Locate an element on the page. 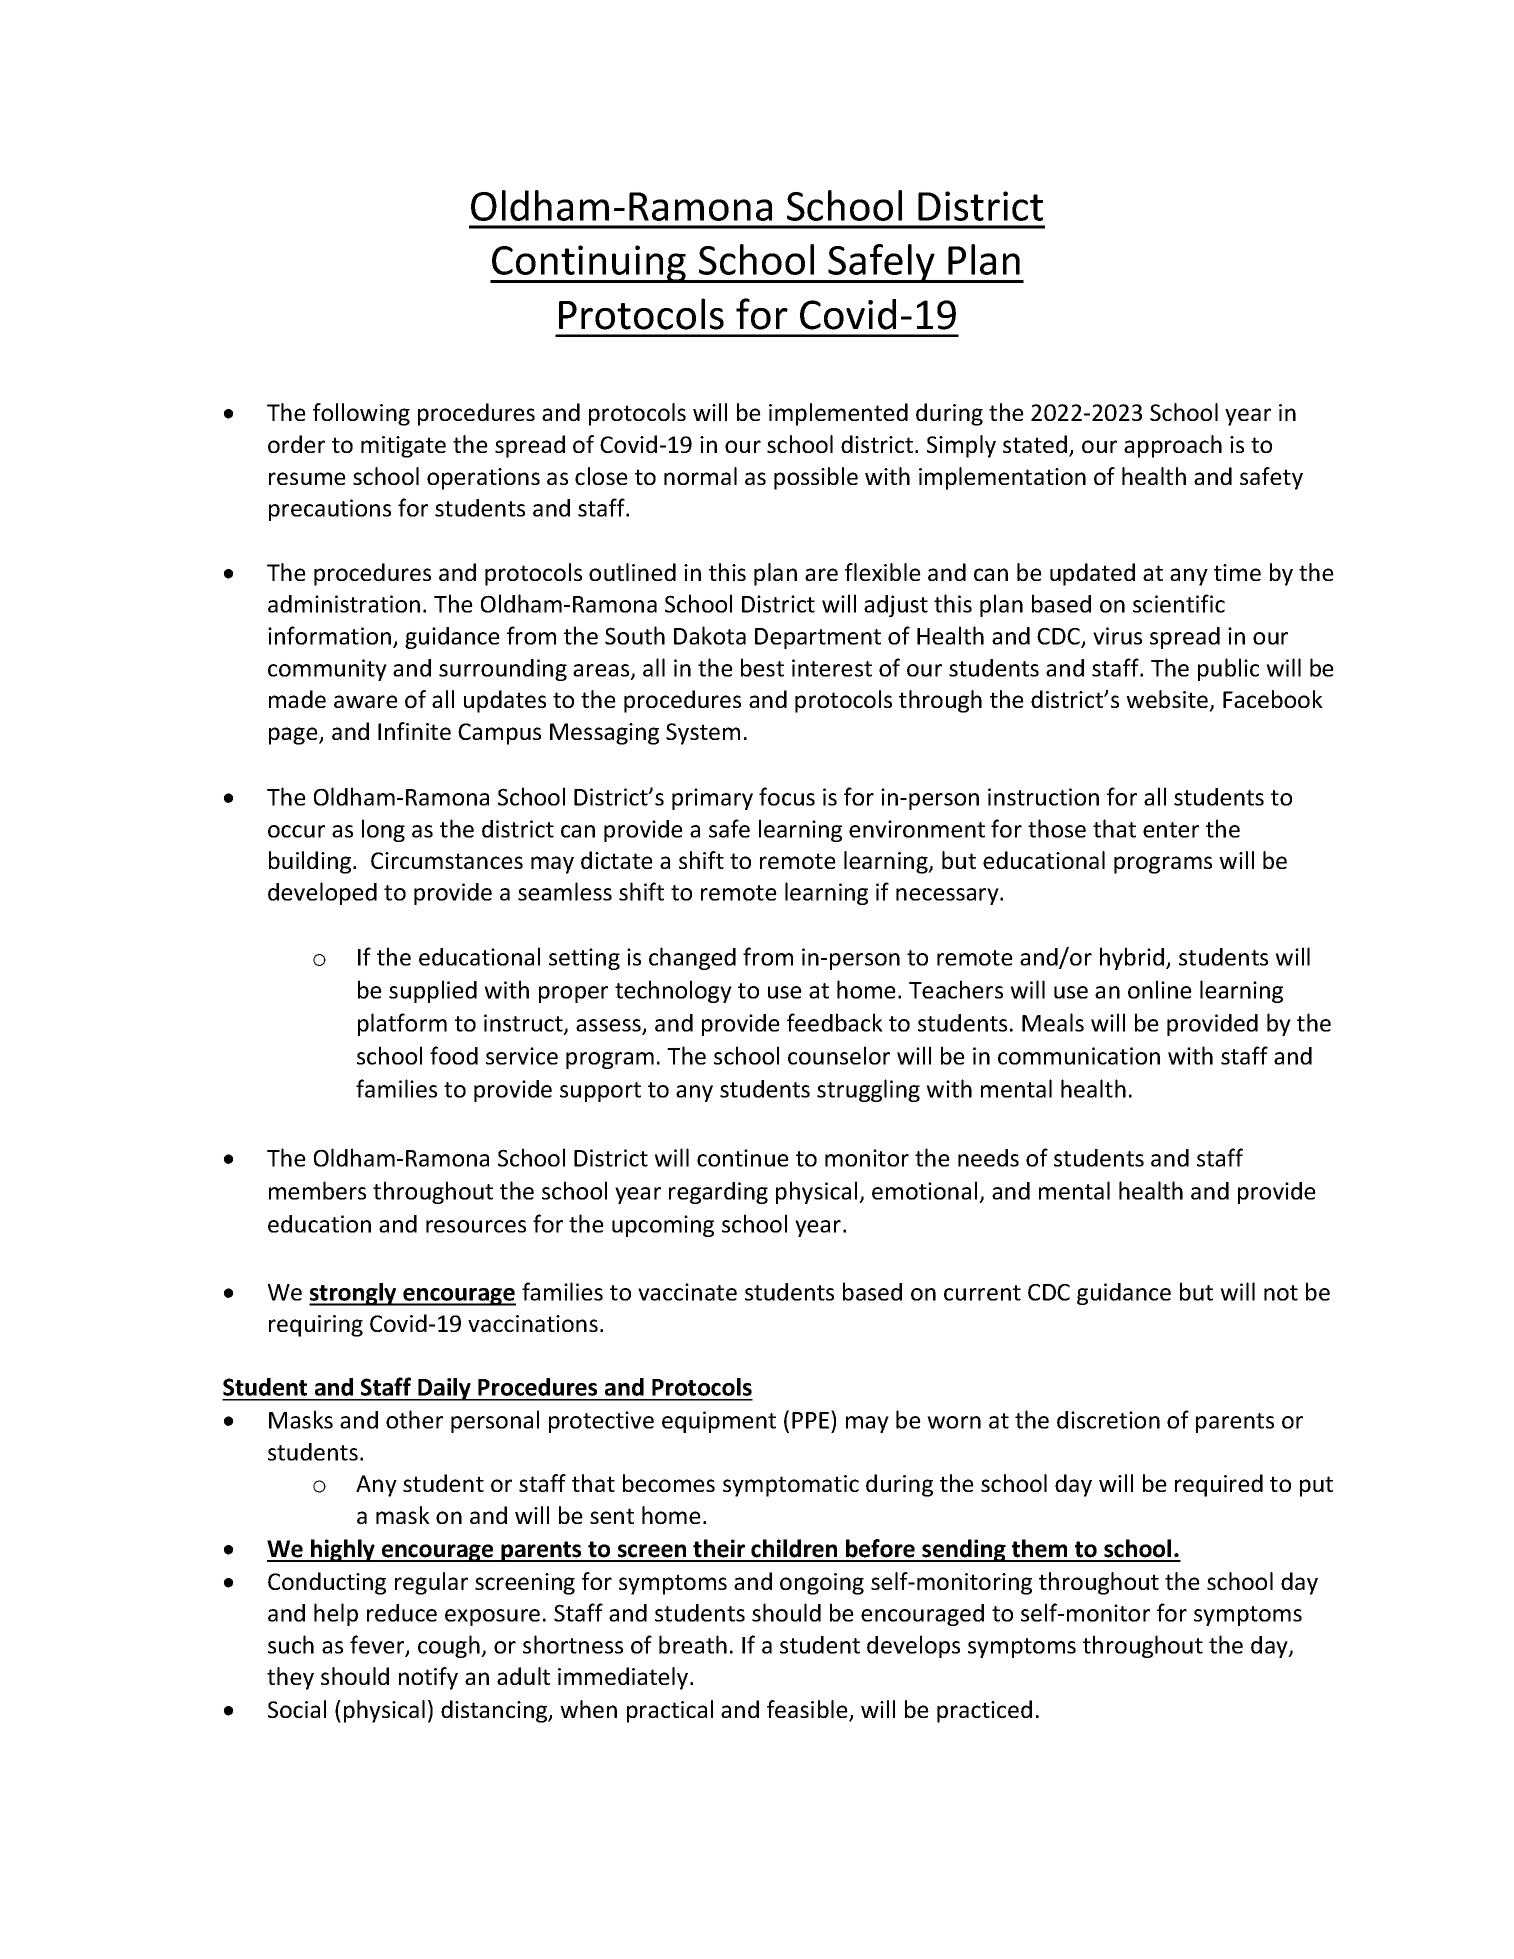 This page has height=1959, width=1514. focus is located at coordinates (787, 796).
